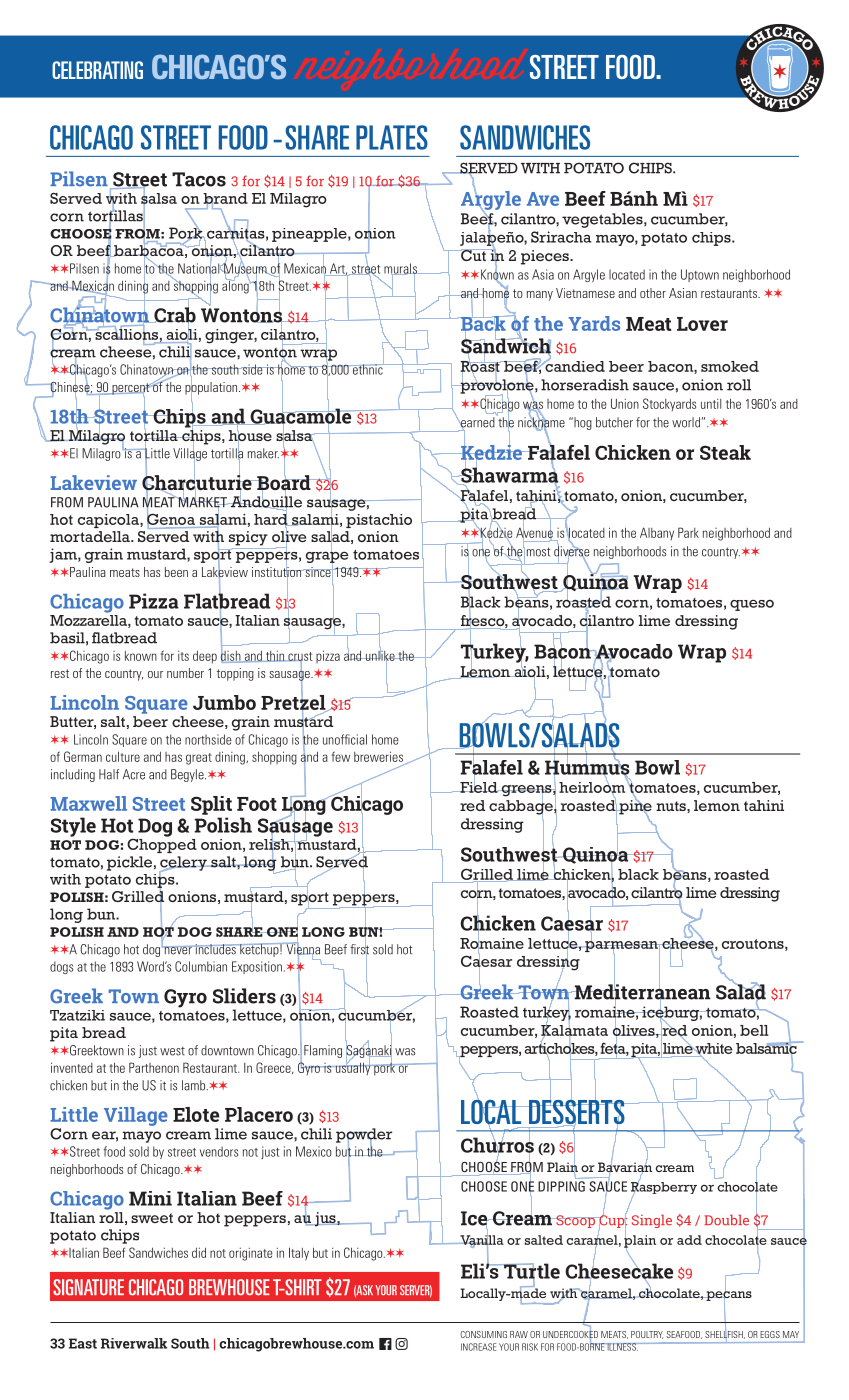 This image has height=1400, width=849. Describe the element at coordinates (479, 786) in the image. I see `Field` at that location.
